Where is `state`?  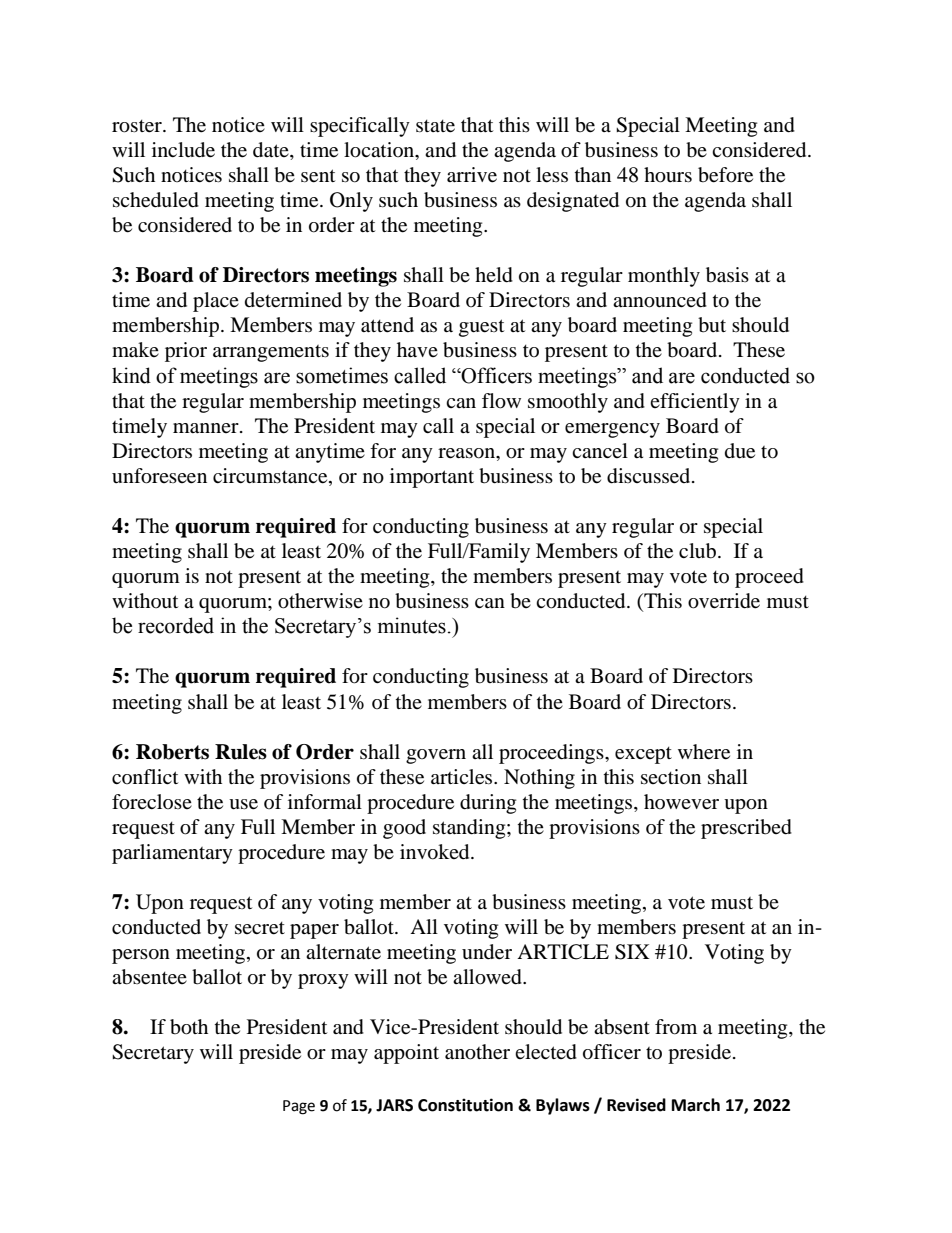
state is located at coordinates (435, 126).
